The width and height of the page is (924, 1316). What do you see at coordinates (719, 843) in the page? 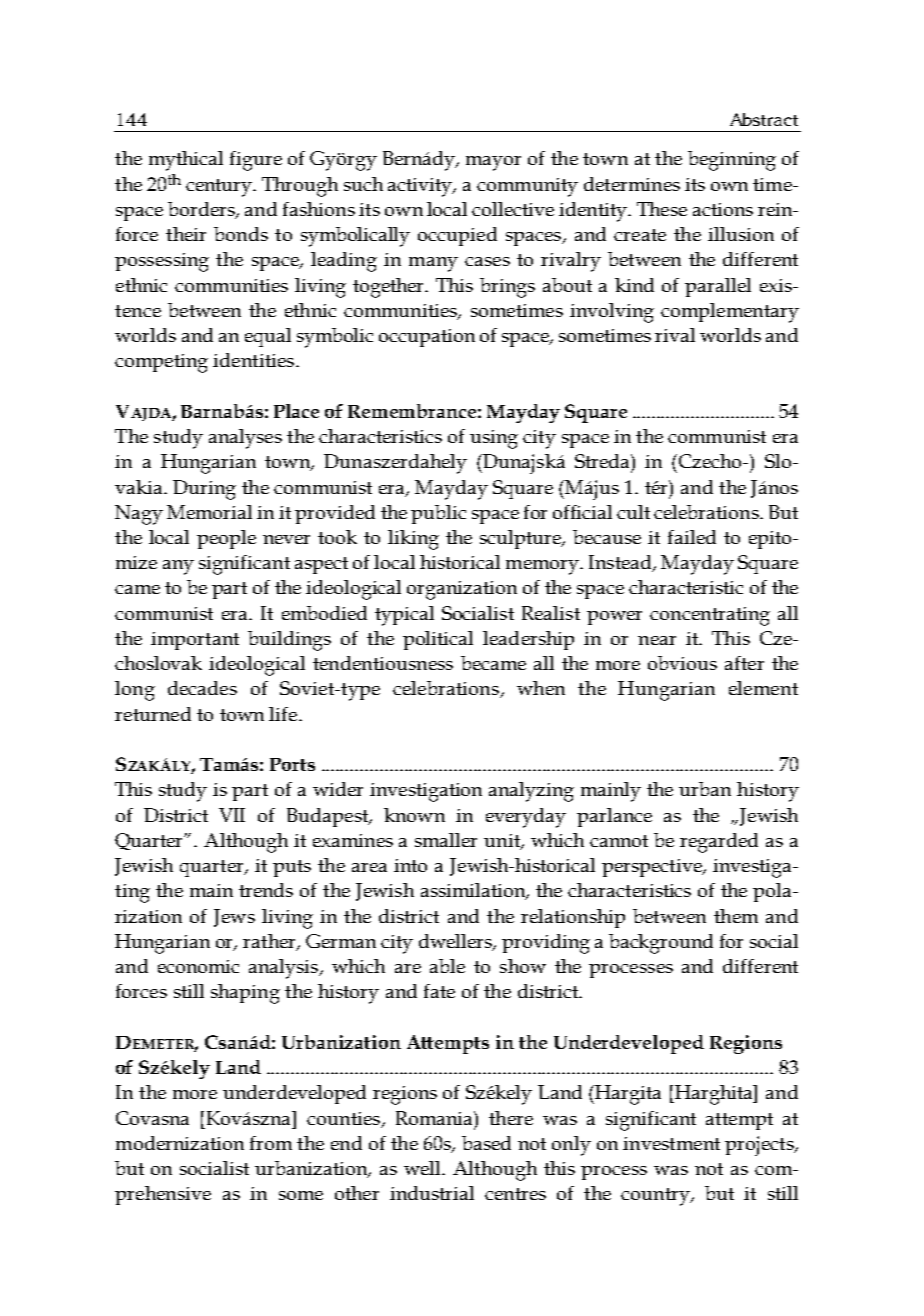
I see `regarded` at bounding box center [719, 843].
